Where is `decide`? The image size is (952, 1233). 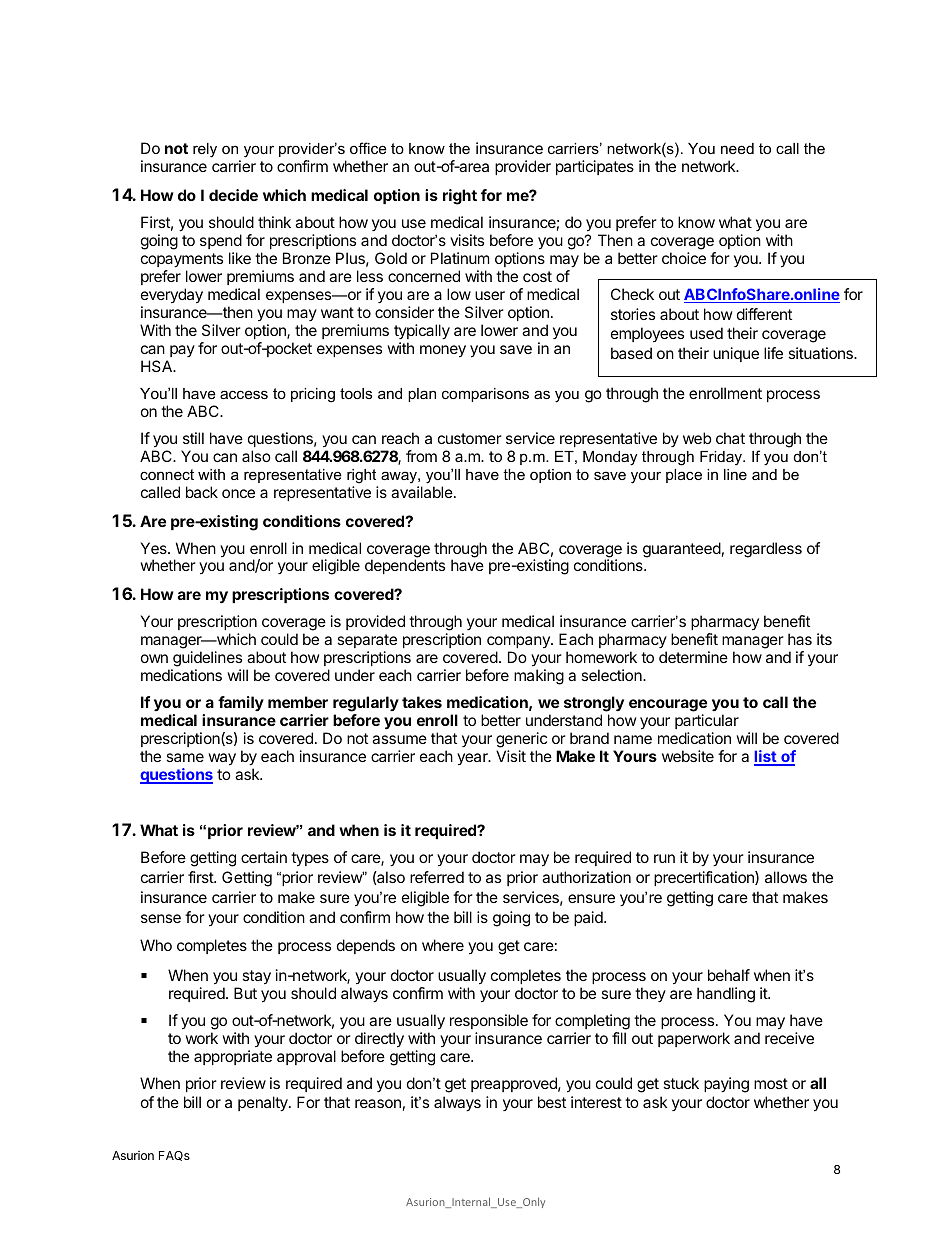 decide is located at coordinates (233, 195).
